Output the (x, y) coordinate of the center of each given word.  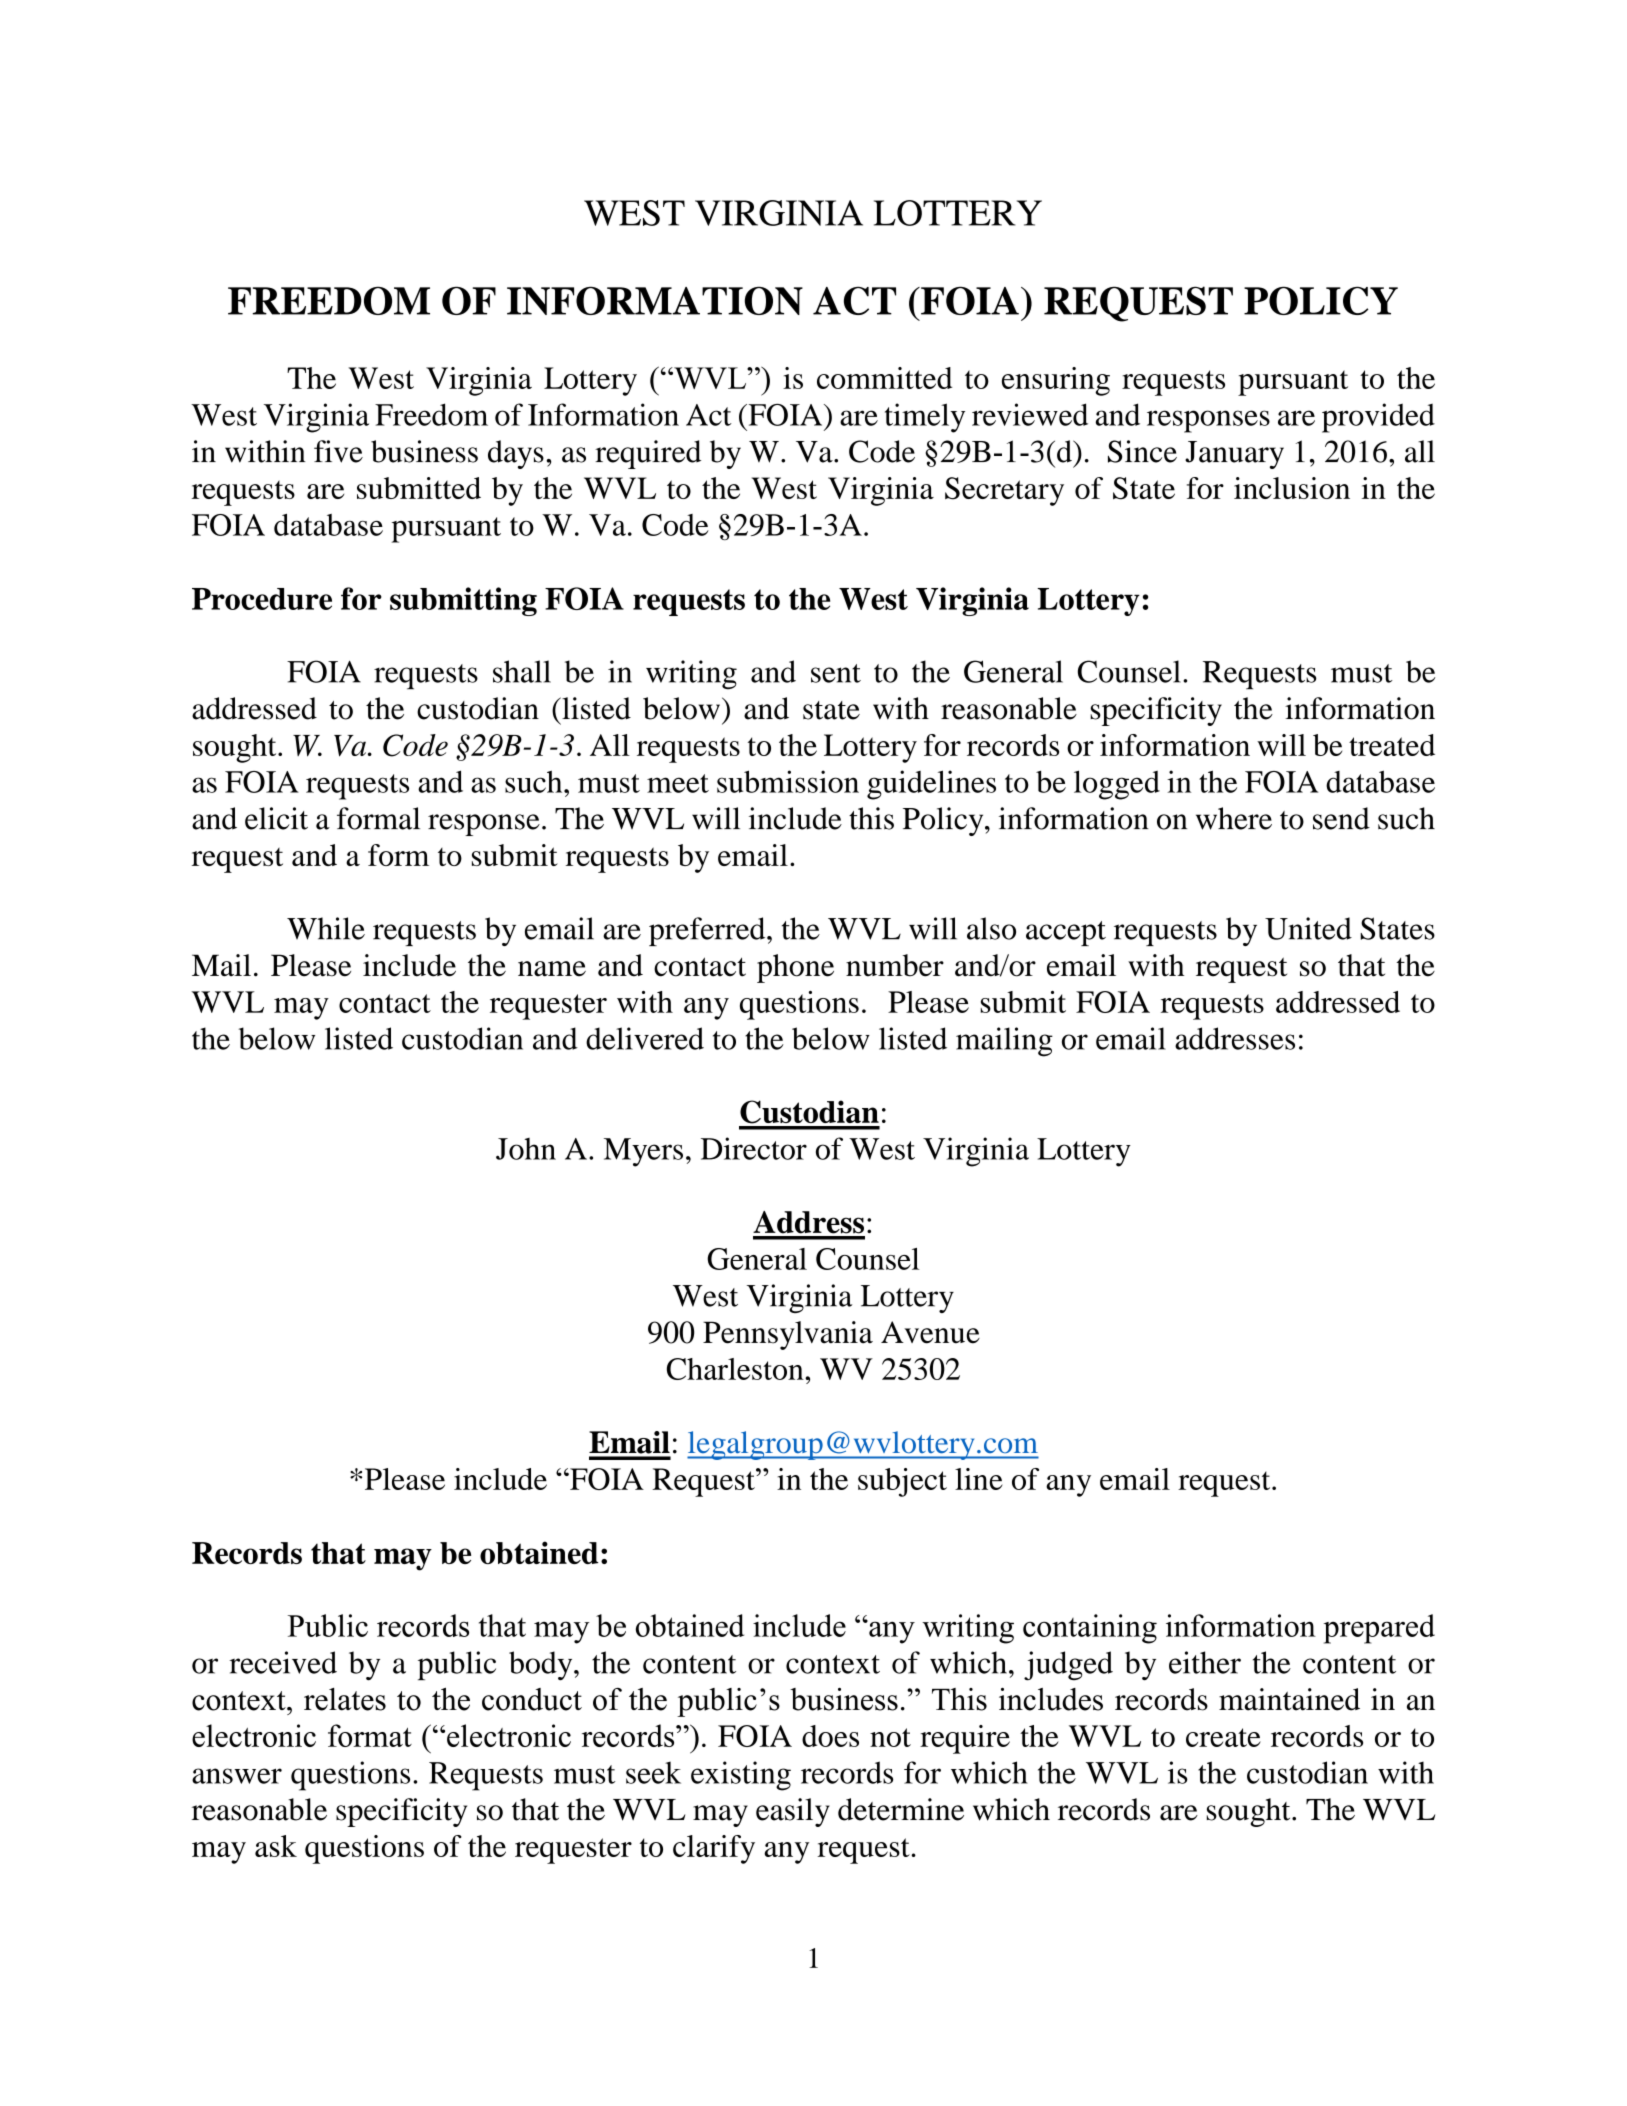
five (338, 451)
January (1234, 455)
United (1308, 928)
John (526, 1149)
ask (276, 1846)
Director (754, 1148)
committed (884, 378)
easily (793, 1812)
